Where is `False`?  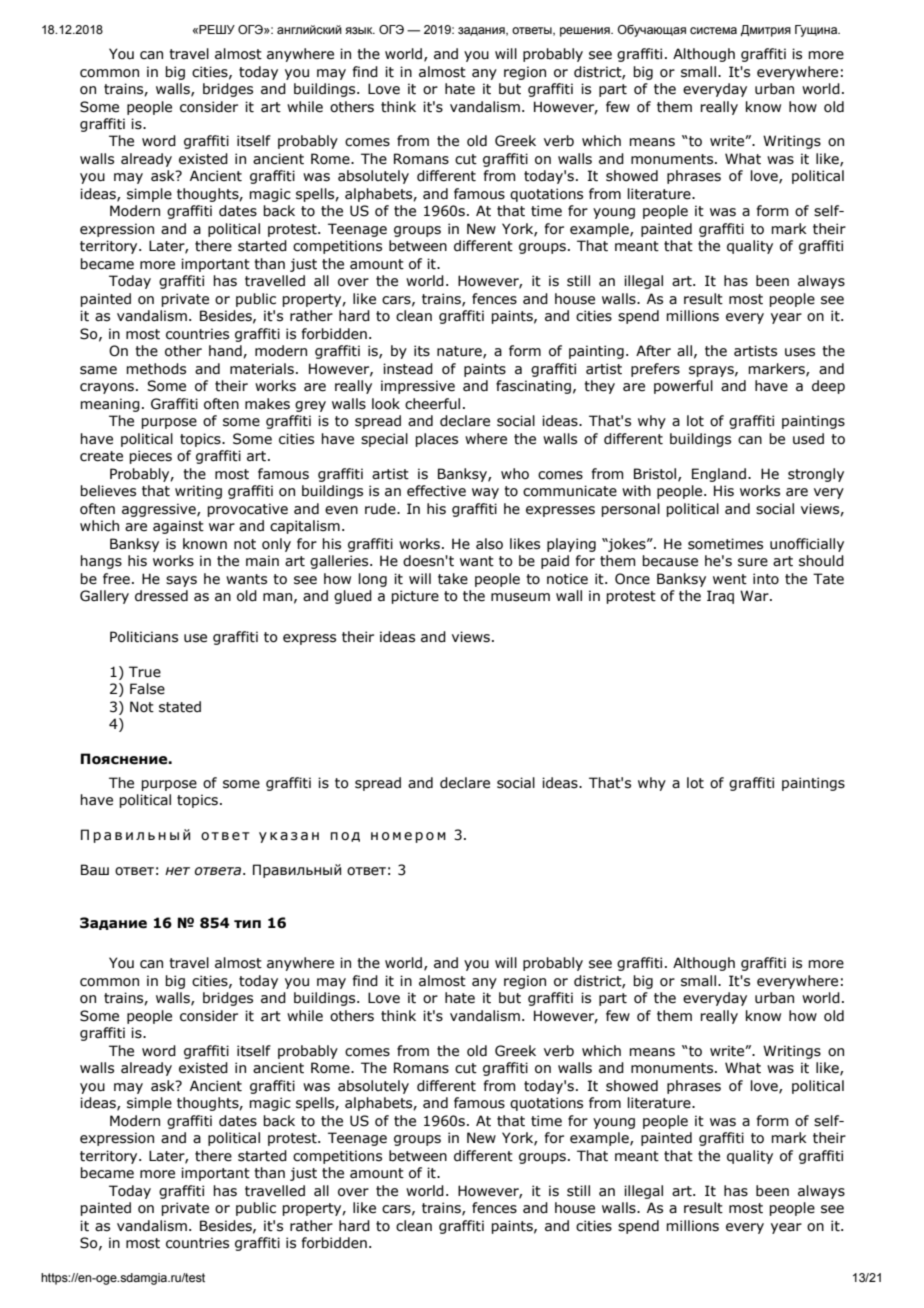
False is located at coordinates (147, 689).
